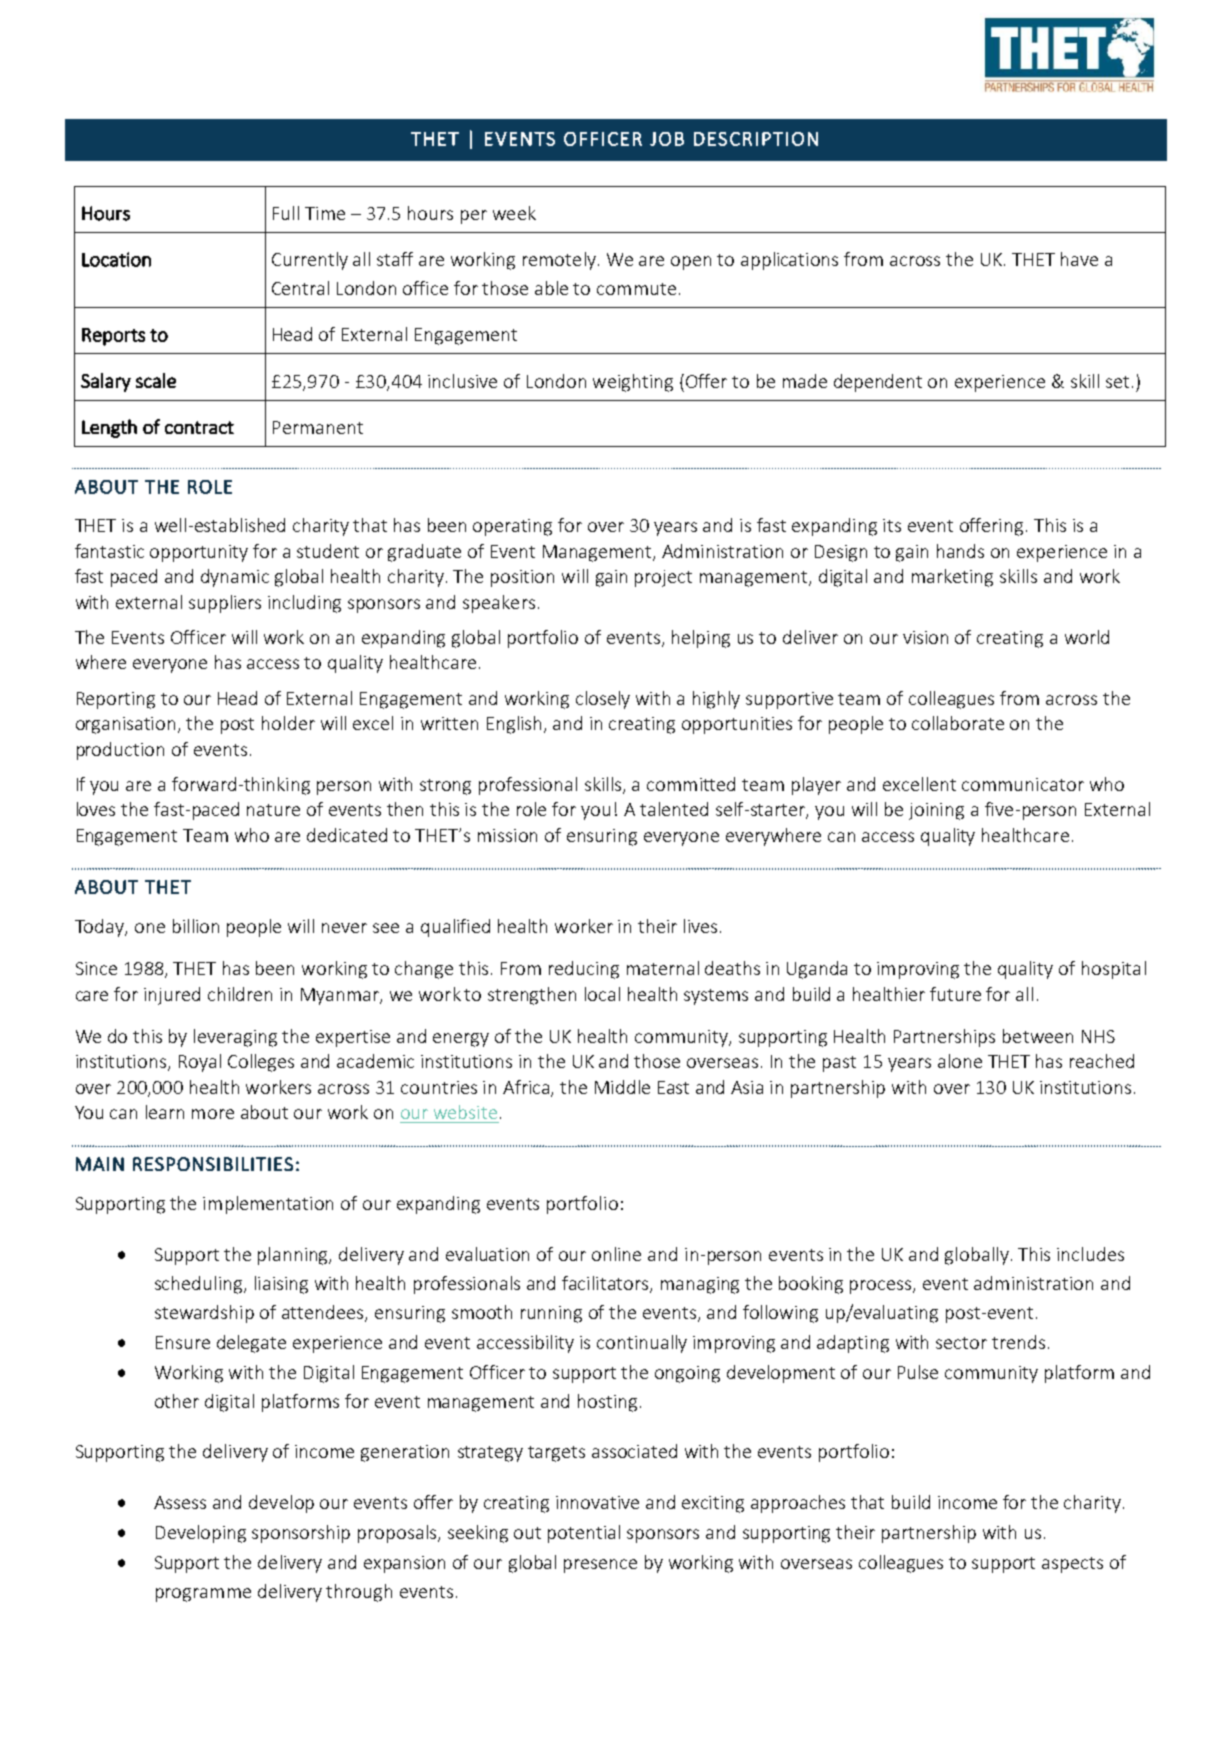 Image resolution: width=1232 pixels, height=1743 pixels. Describe the element at coordinates (960, 551) in the screenshot. I see `hands` at that location.
